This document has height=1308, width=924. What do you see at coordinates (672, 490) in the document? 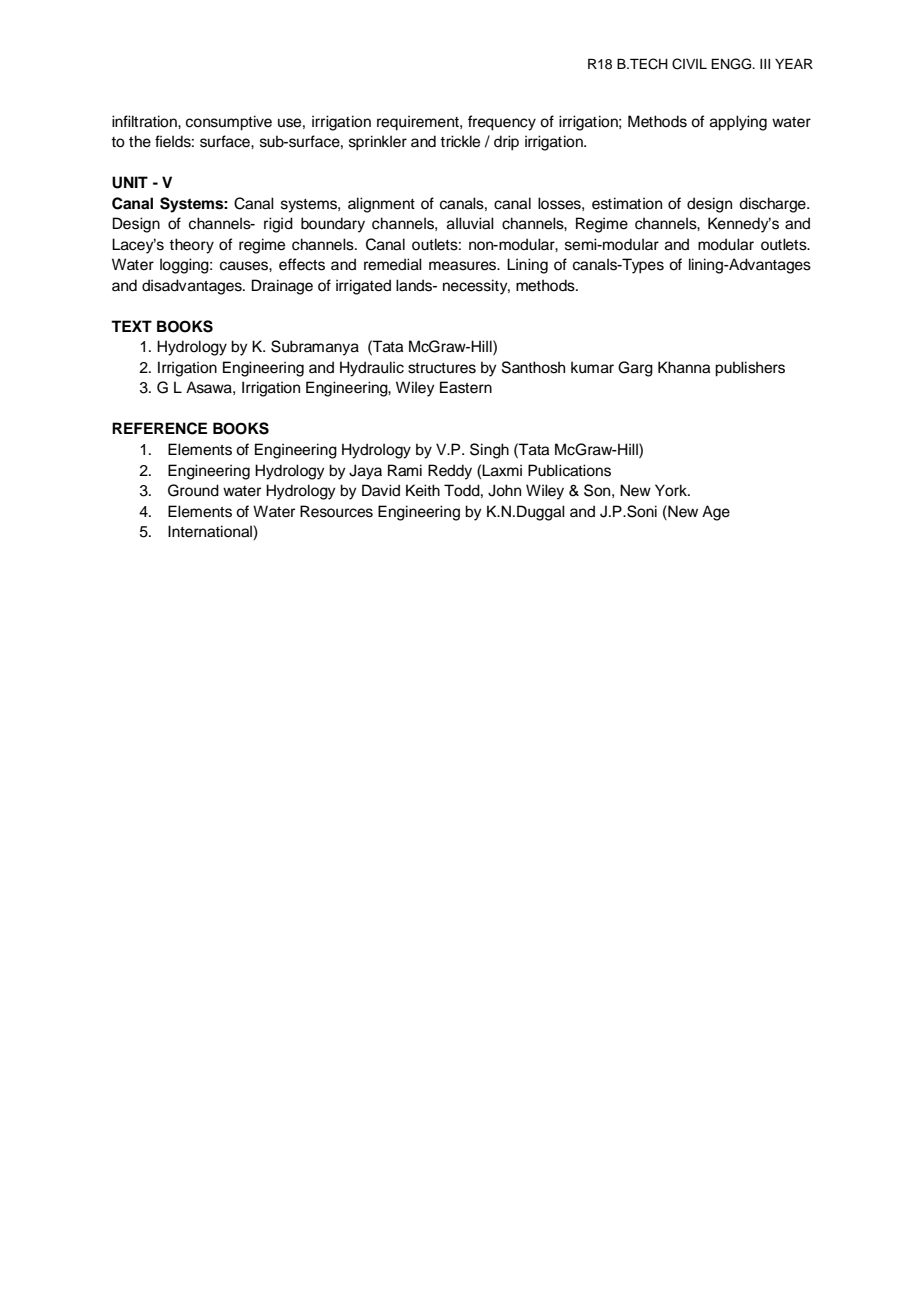
I see `York` at bounding box center [672, 490].
